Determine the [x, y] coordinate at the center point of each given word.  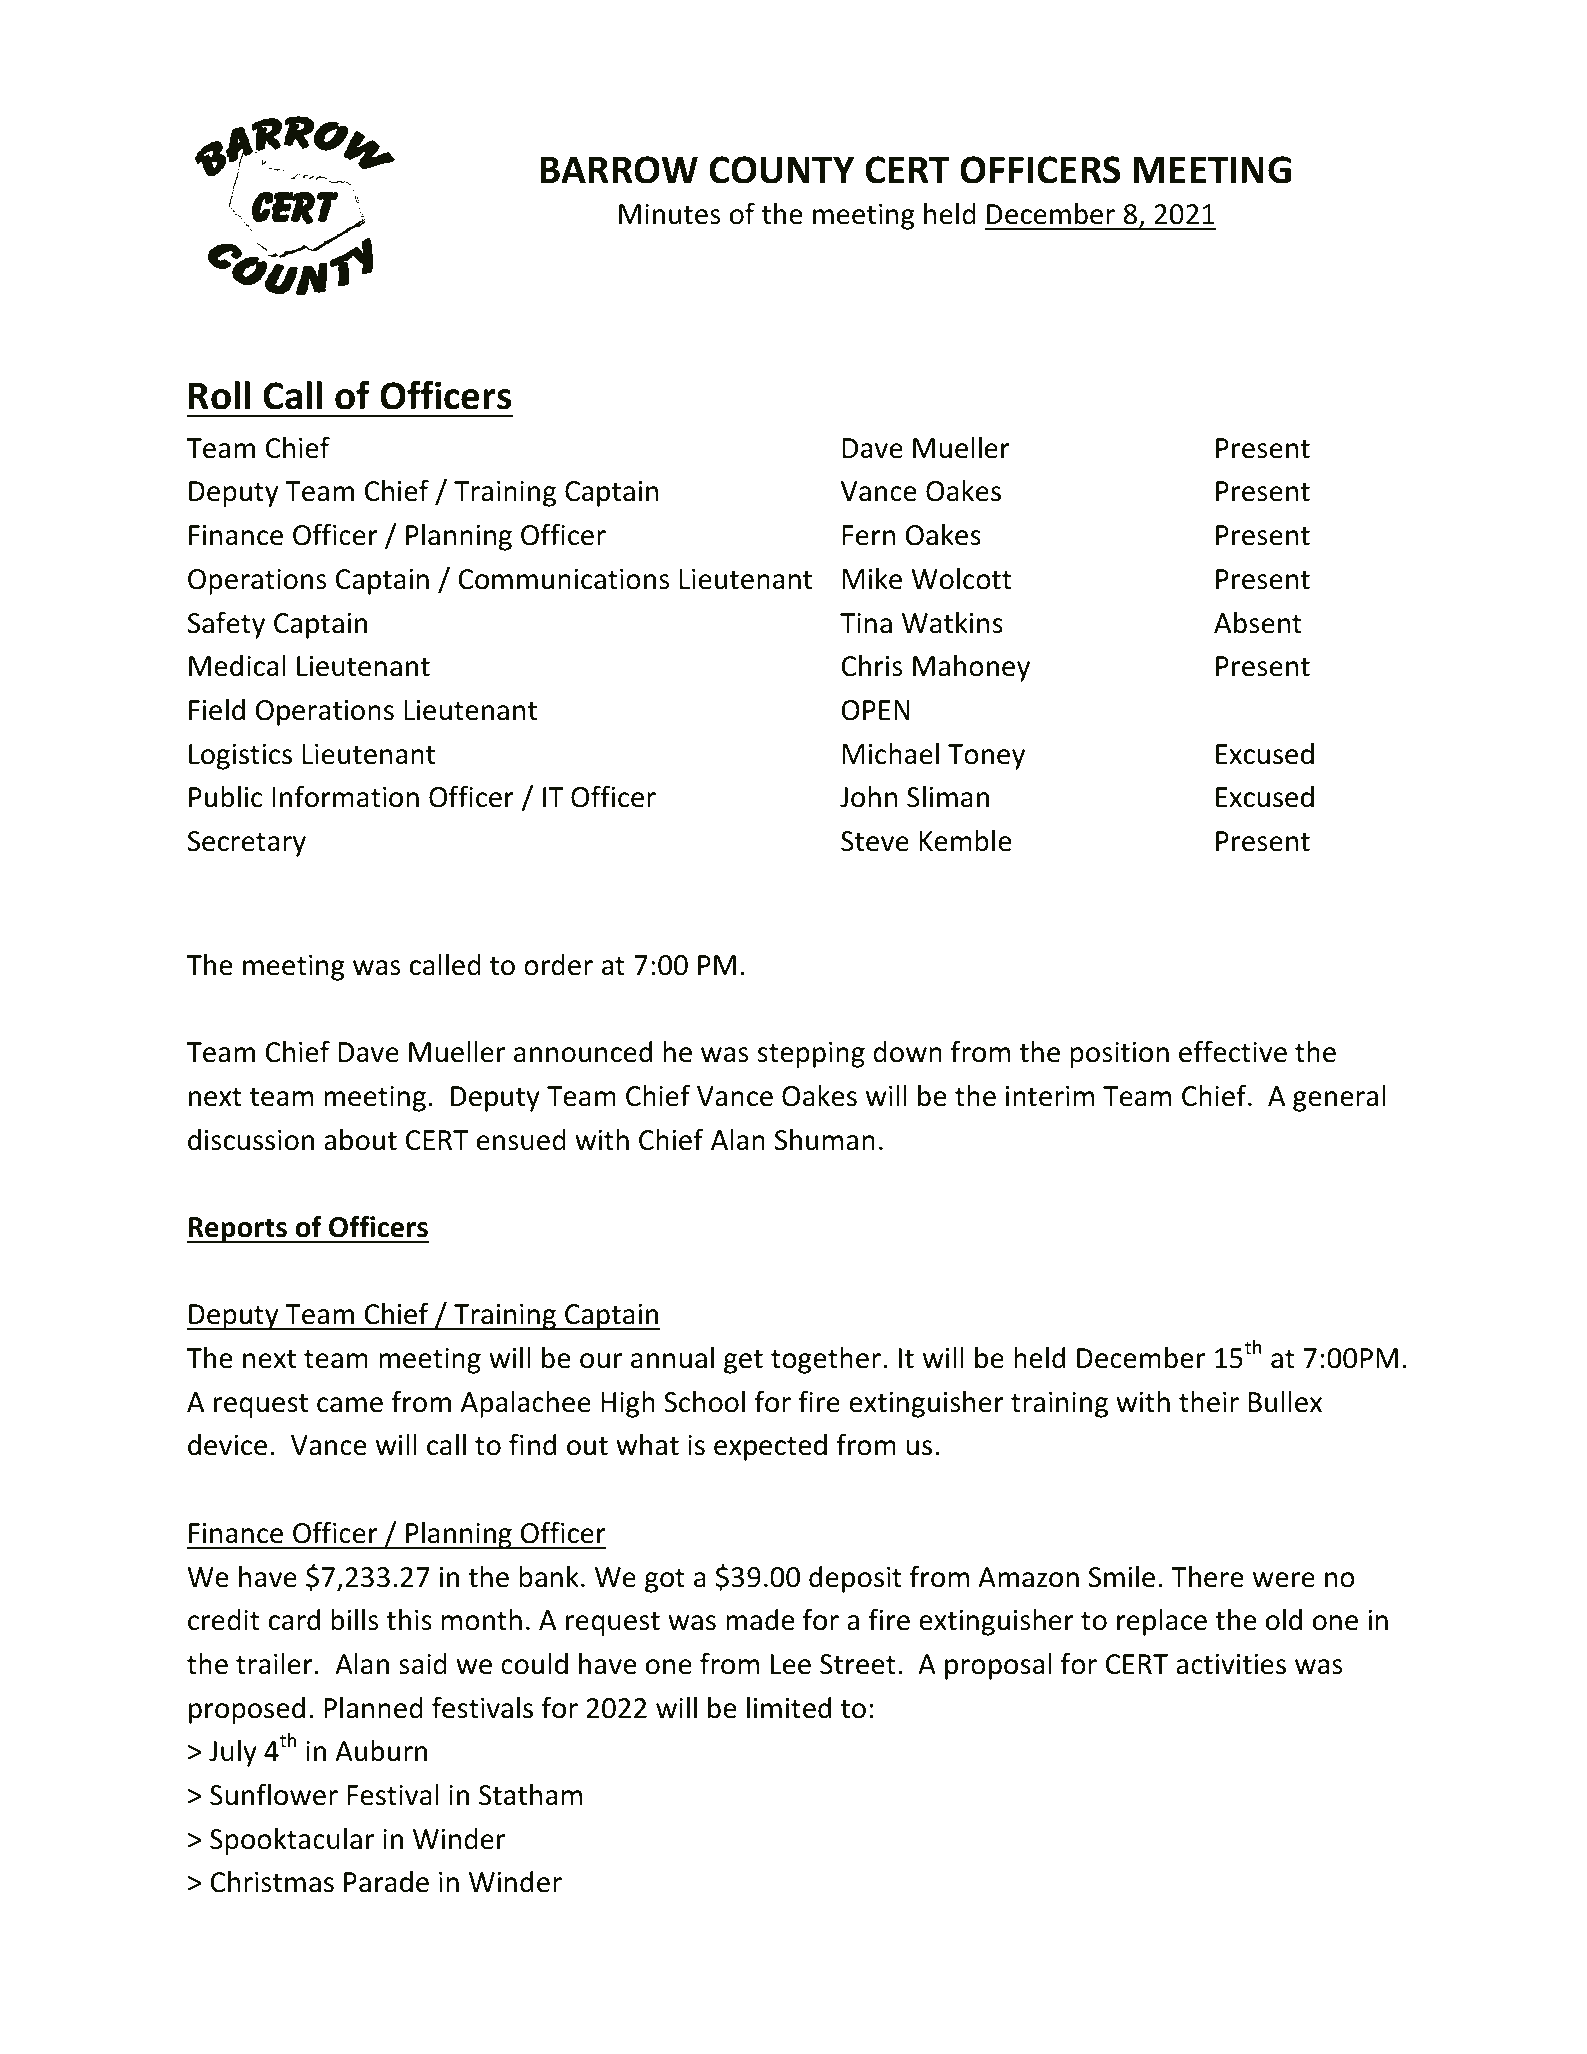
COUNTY [781, 170]
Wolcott [961, 579]
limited [789, 1708]
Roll [219, 395]
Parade [386, 1882]
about [360, 1140]
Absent [1258, 623]
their [1209, 1402]
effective [1233, 1051]
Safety [226, 625]
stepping [811, 1055]
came [350, 1405]
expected [770, 1447]
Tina [866, 623]
